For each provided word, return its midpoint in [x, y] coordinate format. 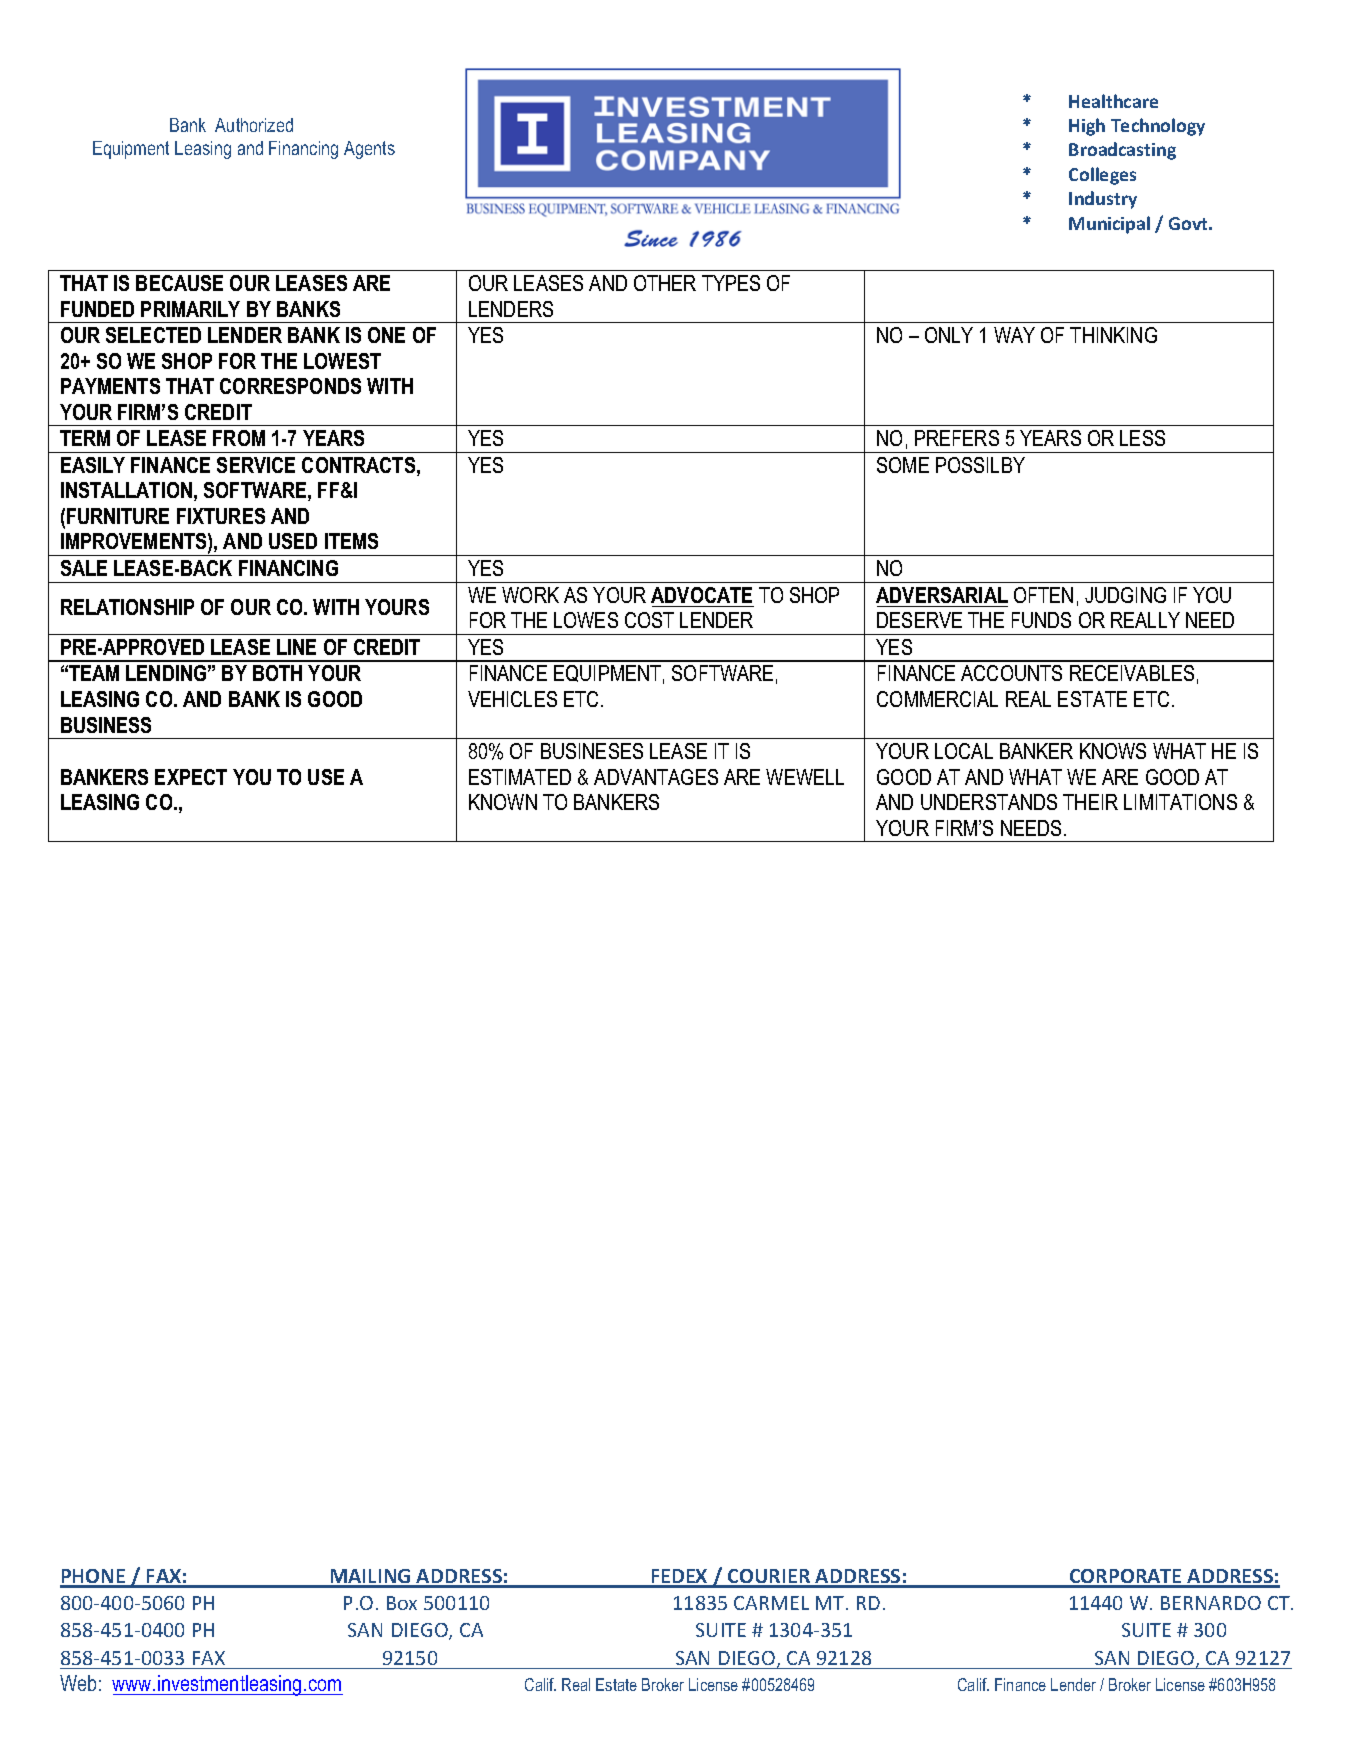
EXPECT [191, 777]
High [1087, 127]
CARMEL [771, 1603]
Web [78, 1683]
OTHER [665, 283]
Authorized [254, 125]
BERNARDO [1211, 1603]
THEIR [1090, 802]
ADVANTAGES [656, 777]
